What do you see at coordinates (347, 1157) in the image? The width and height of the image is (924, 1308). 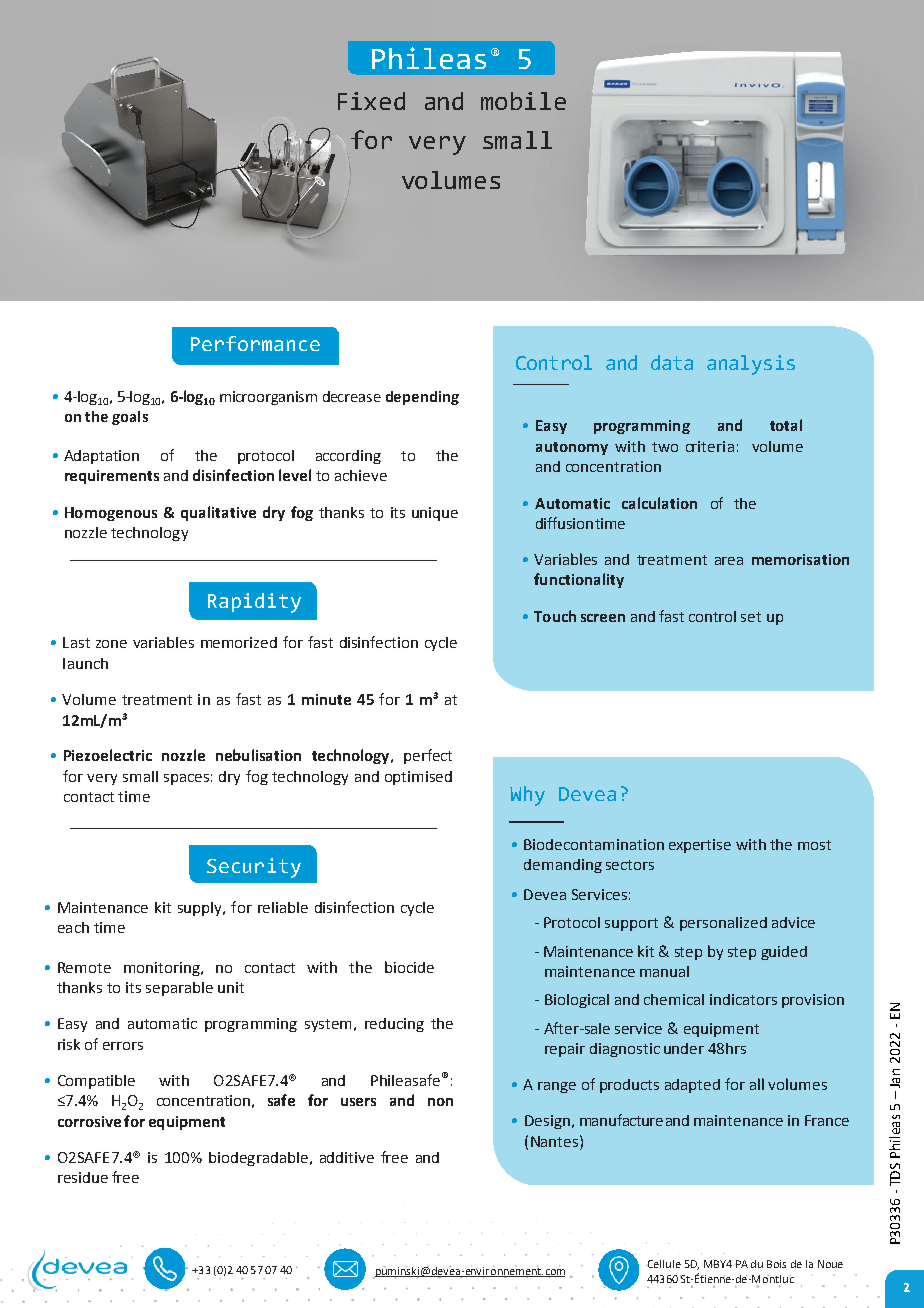 I see `additive` at bounding box center [347, 1157].
